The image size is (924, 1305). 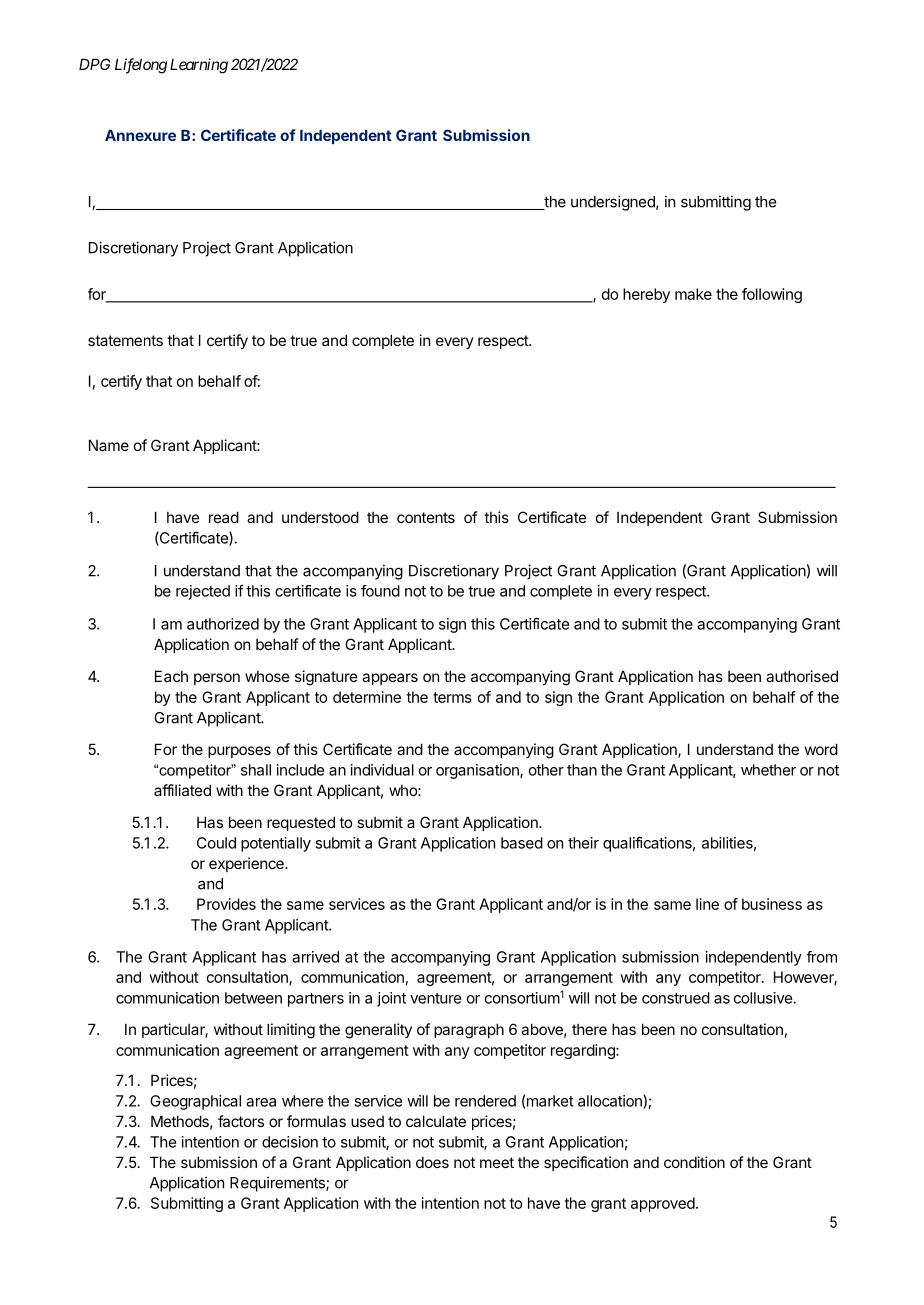 What do you see at coordinates (226, 904) in the document?
I see `Provides` at bounding box center [226, 904].
